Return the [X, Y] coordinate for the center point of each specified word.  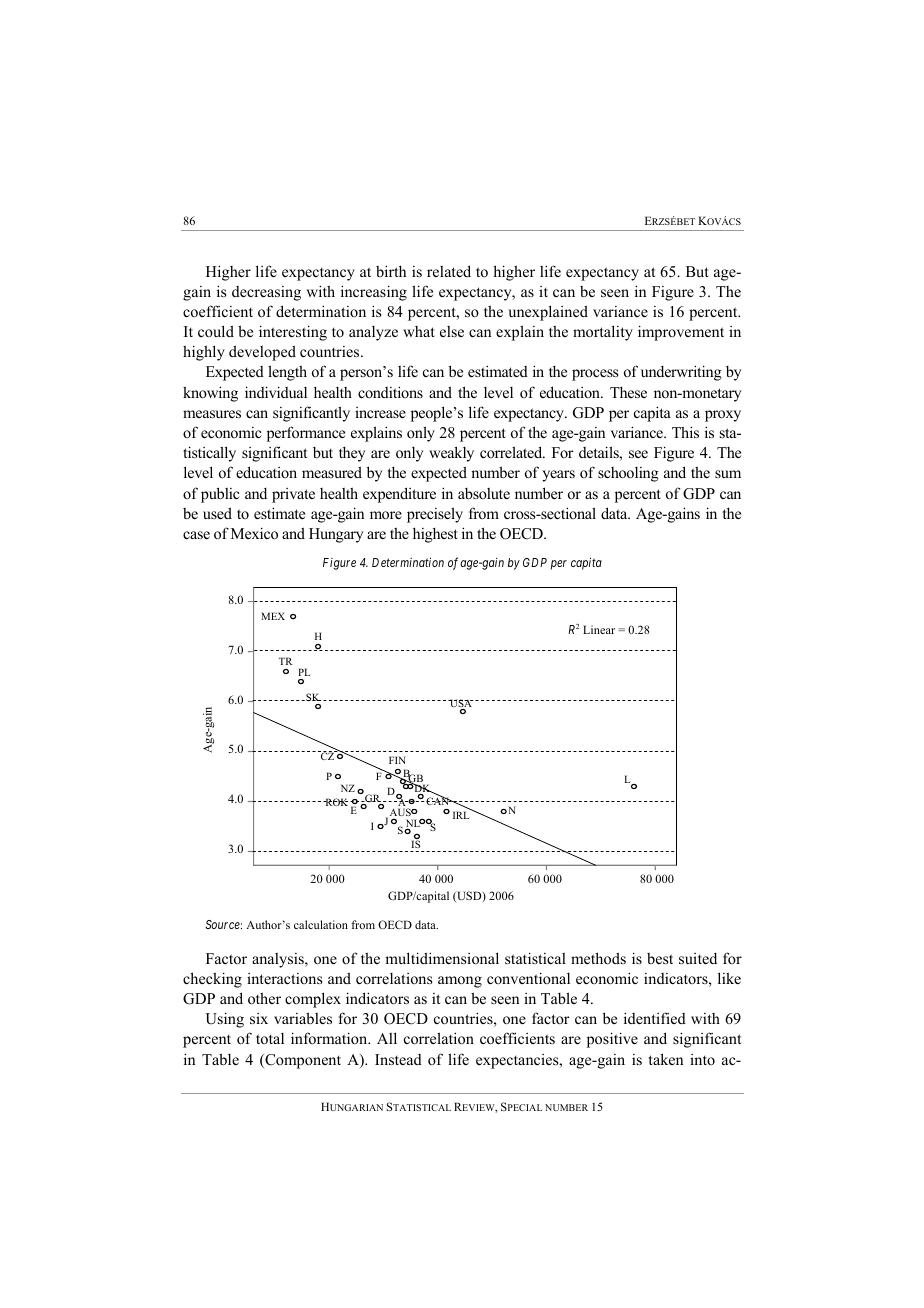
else [452, 331]
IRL [462, 814]
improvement [681, 333]
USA [460, 704]
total [270, 1038]
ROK [337, 802]
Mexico [254, 533]
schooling [628, 474]
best [660, 958]
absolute [484, 493]
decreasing [266, 293]
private [293, 495]
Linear [599, 629]
